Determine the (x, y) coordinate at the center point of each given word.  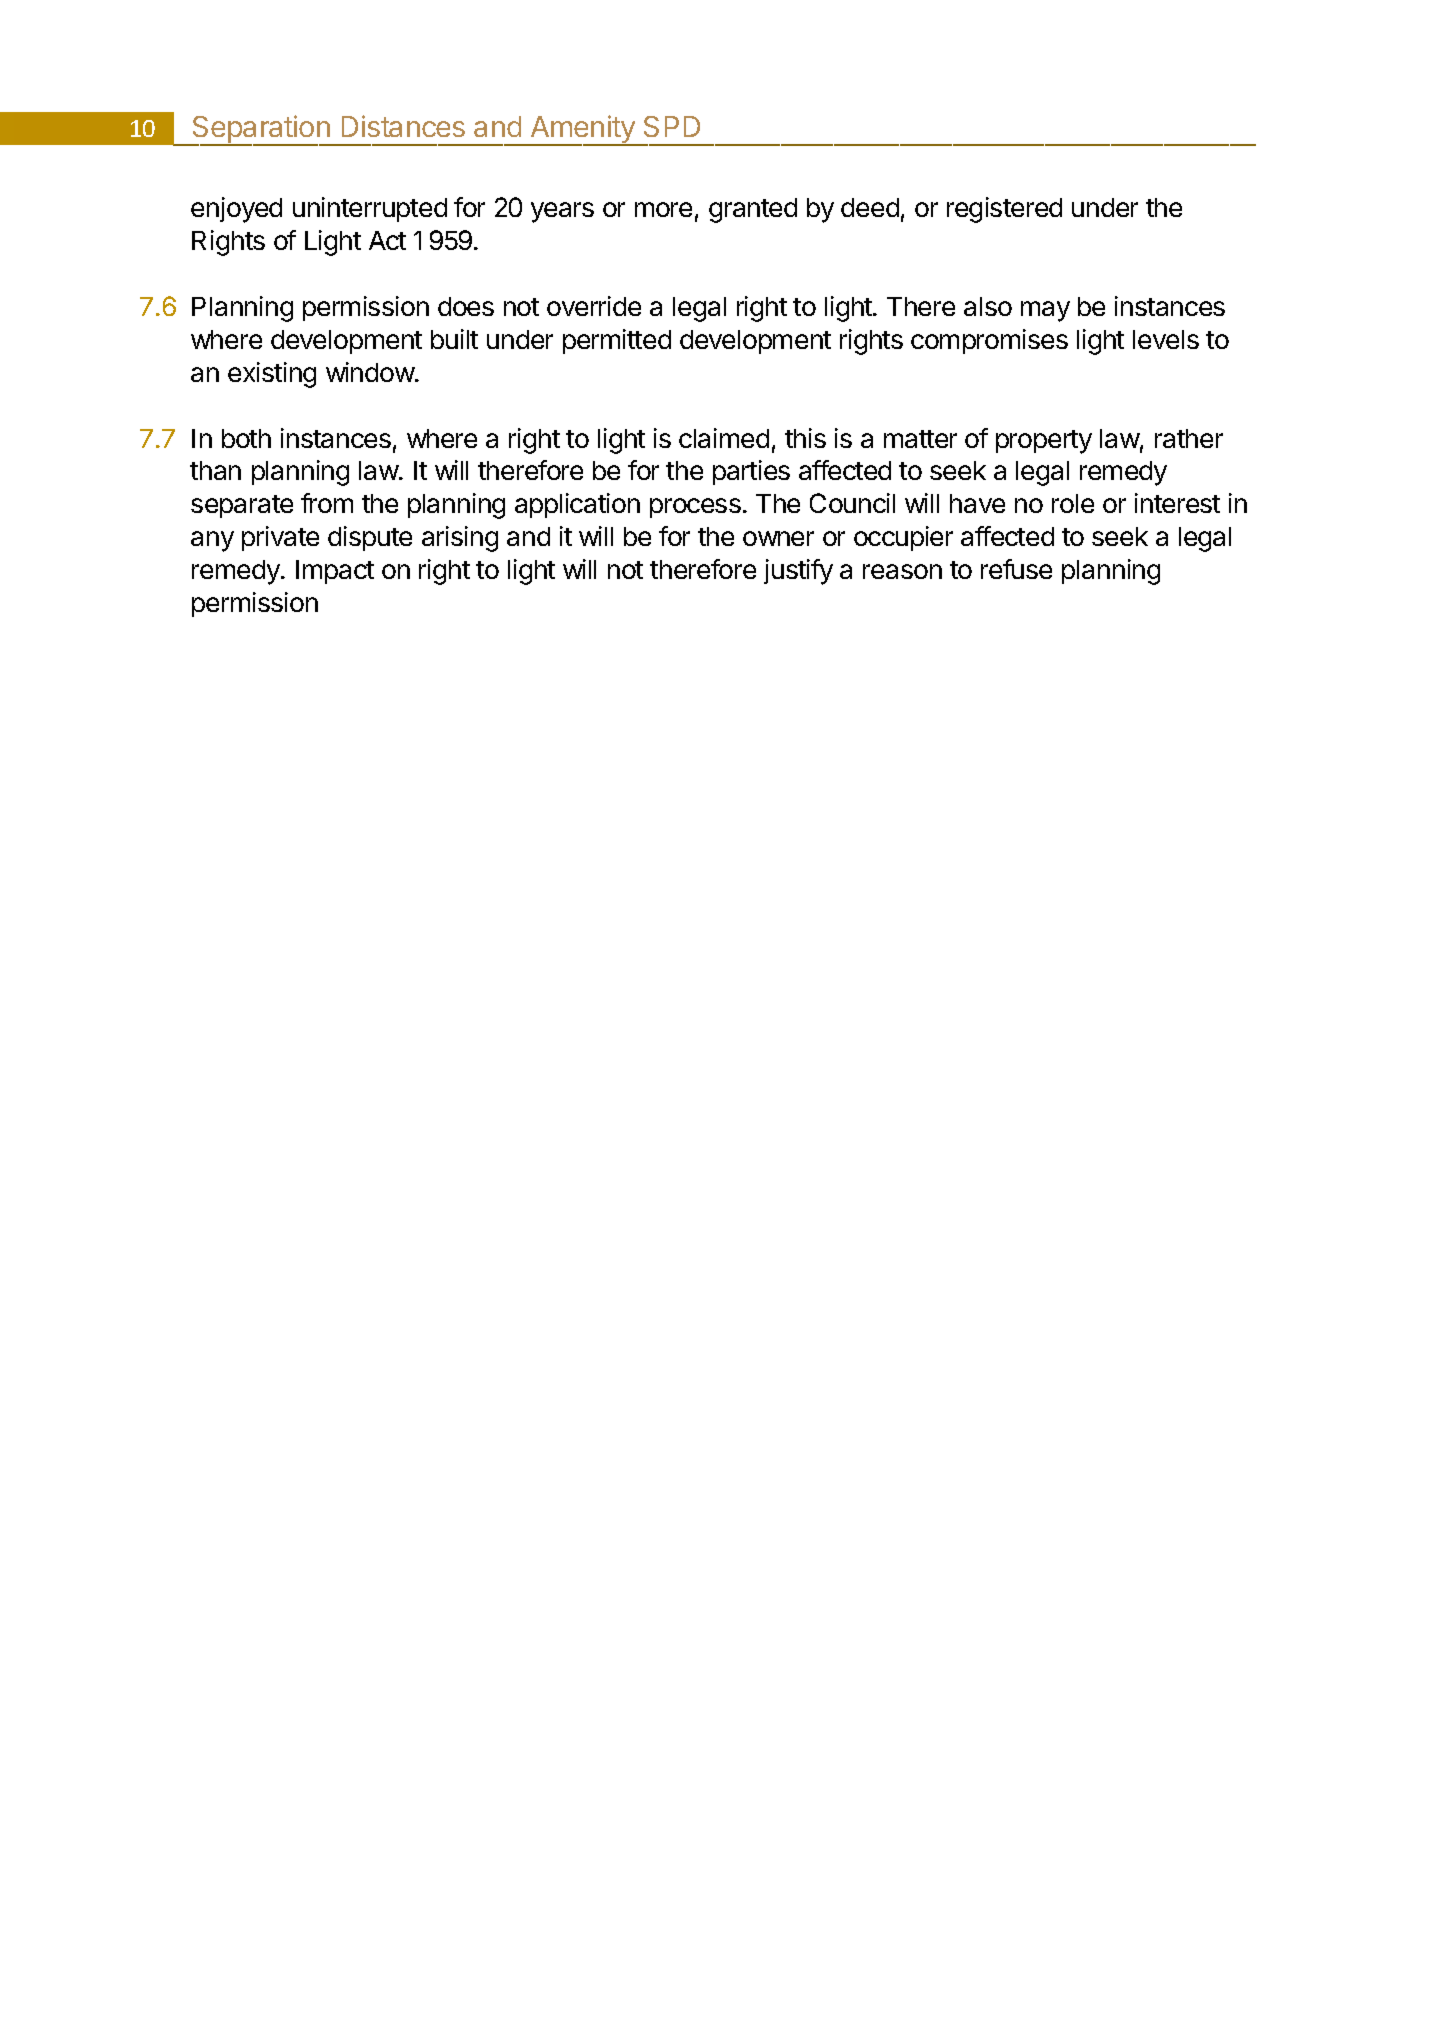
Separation (261, 130)
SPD (672, 126)
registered (1004, 210)
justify (798, 572)
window (371, 372)
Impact (335, 572)
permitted (617, 341)
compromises (989, 341)
